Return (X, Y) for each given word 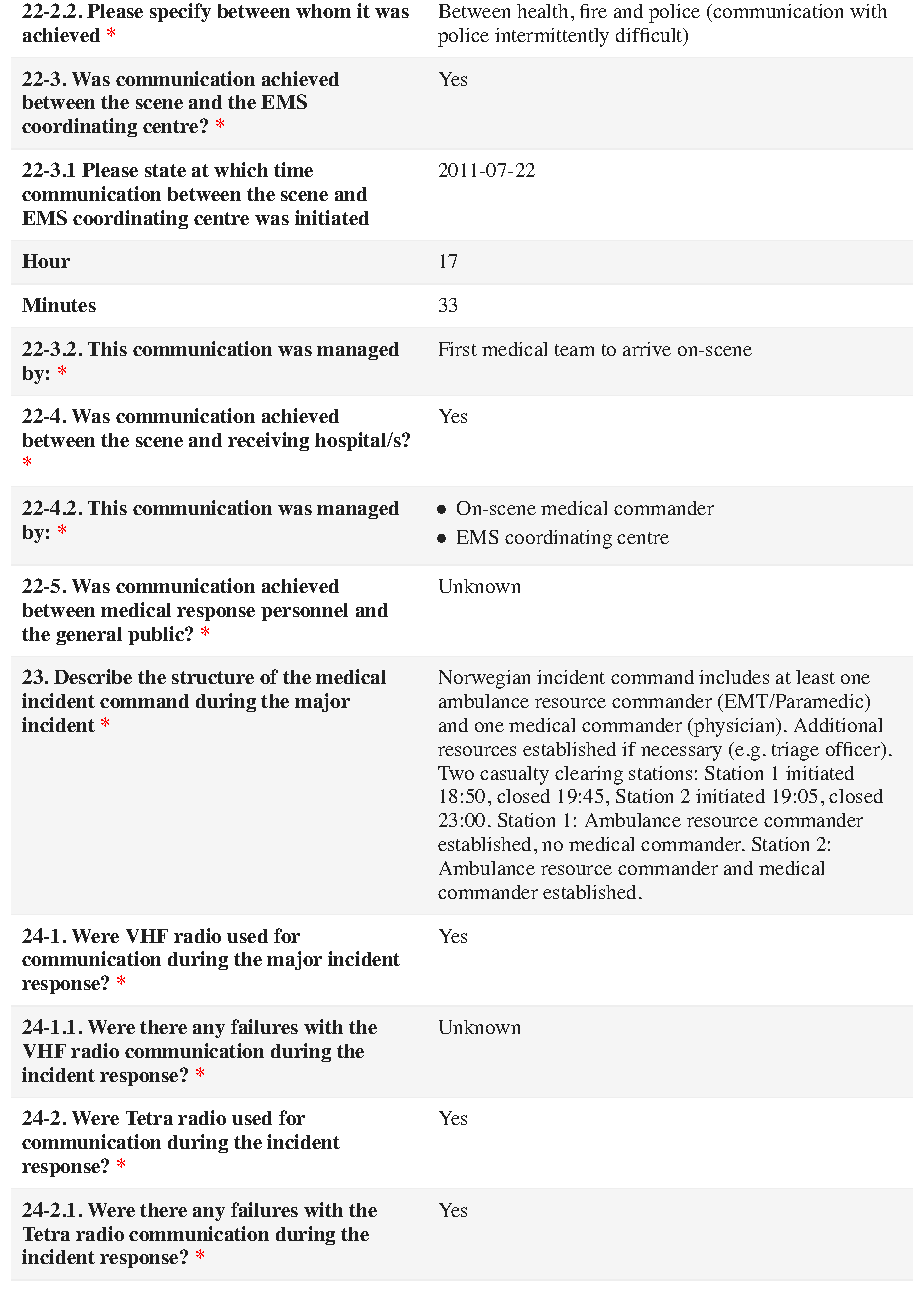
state (165, 170)
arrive (647, 349)
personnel (304, 612)
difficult (650, 36)
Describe (93, 676)
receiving (268, 441)
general (89, 636)
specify (180, 12)
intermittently (552, 37)
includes (734, 677)
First (458, 349)
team (574, 350)
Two (456, 773)
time (293, 169)
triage (795, 751)
